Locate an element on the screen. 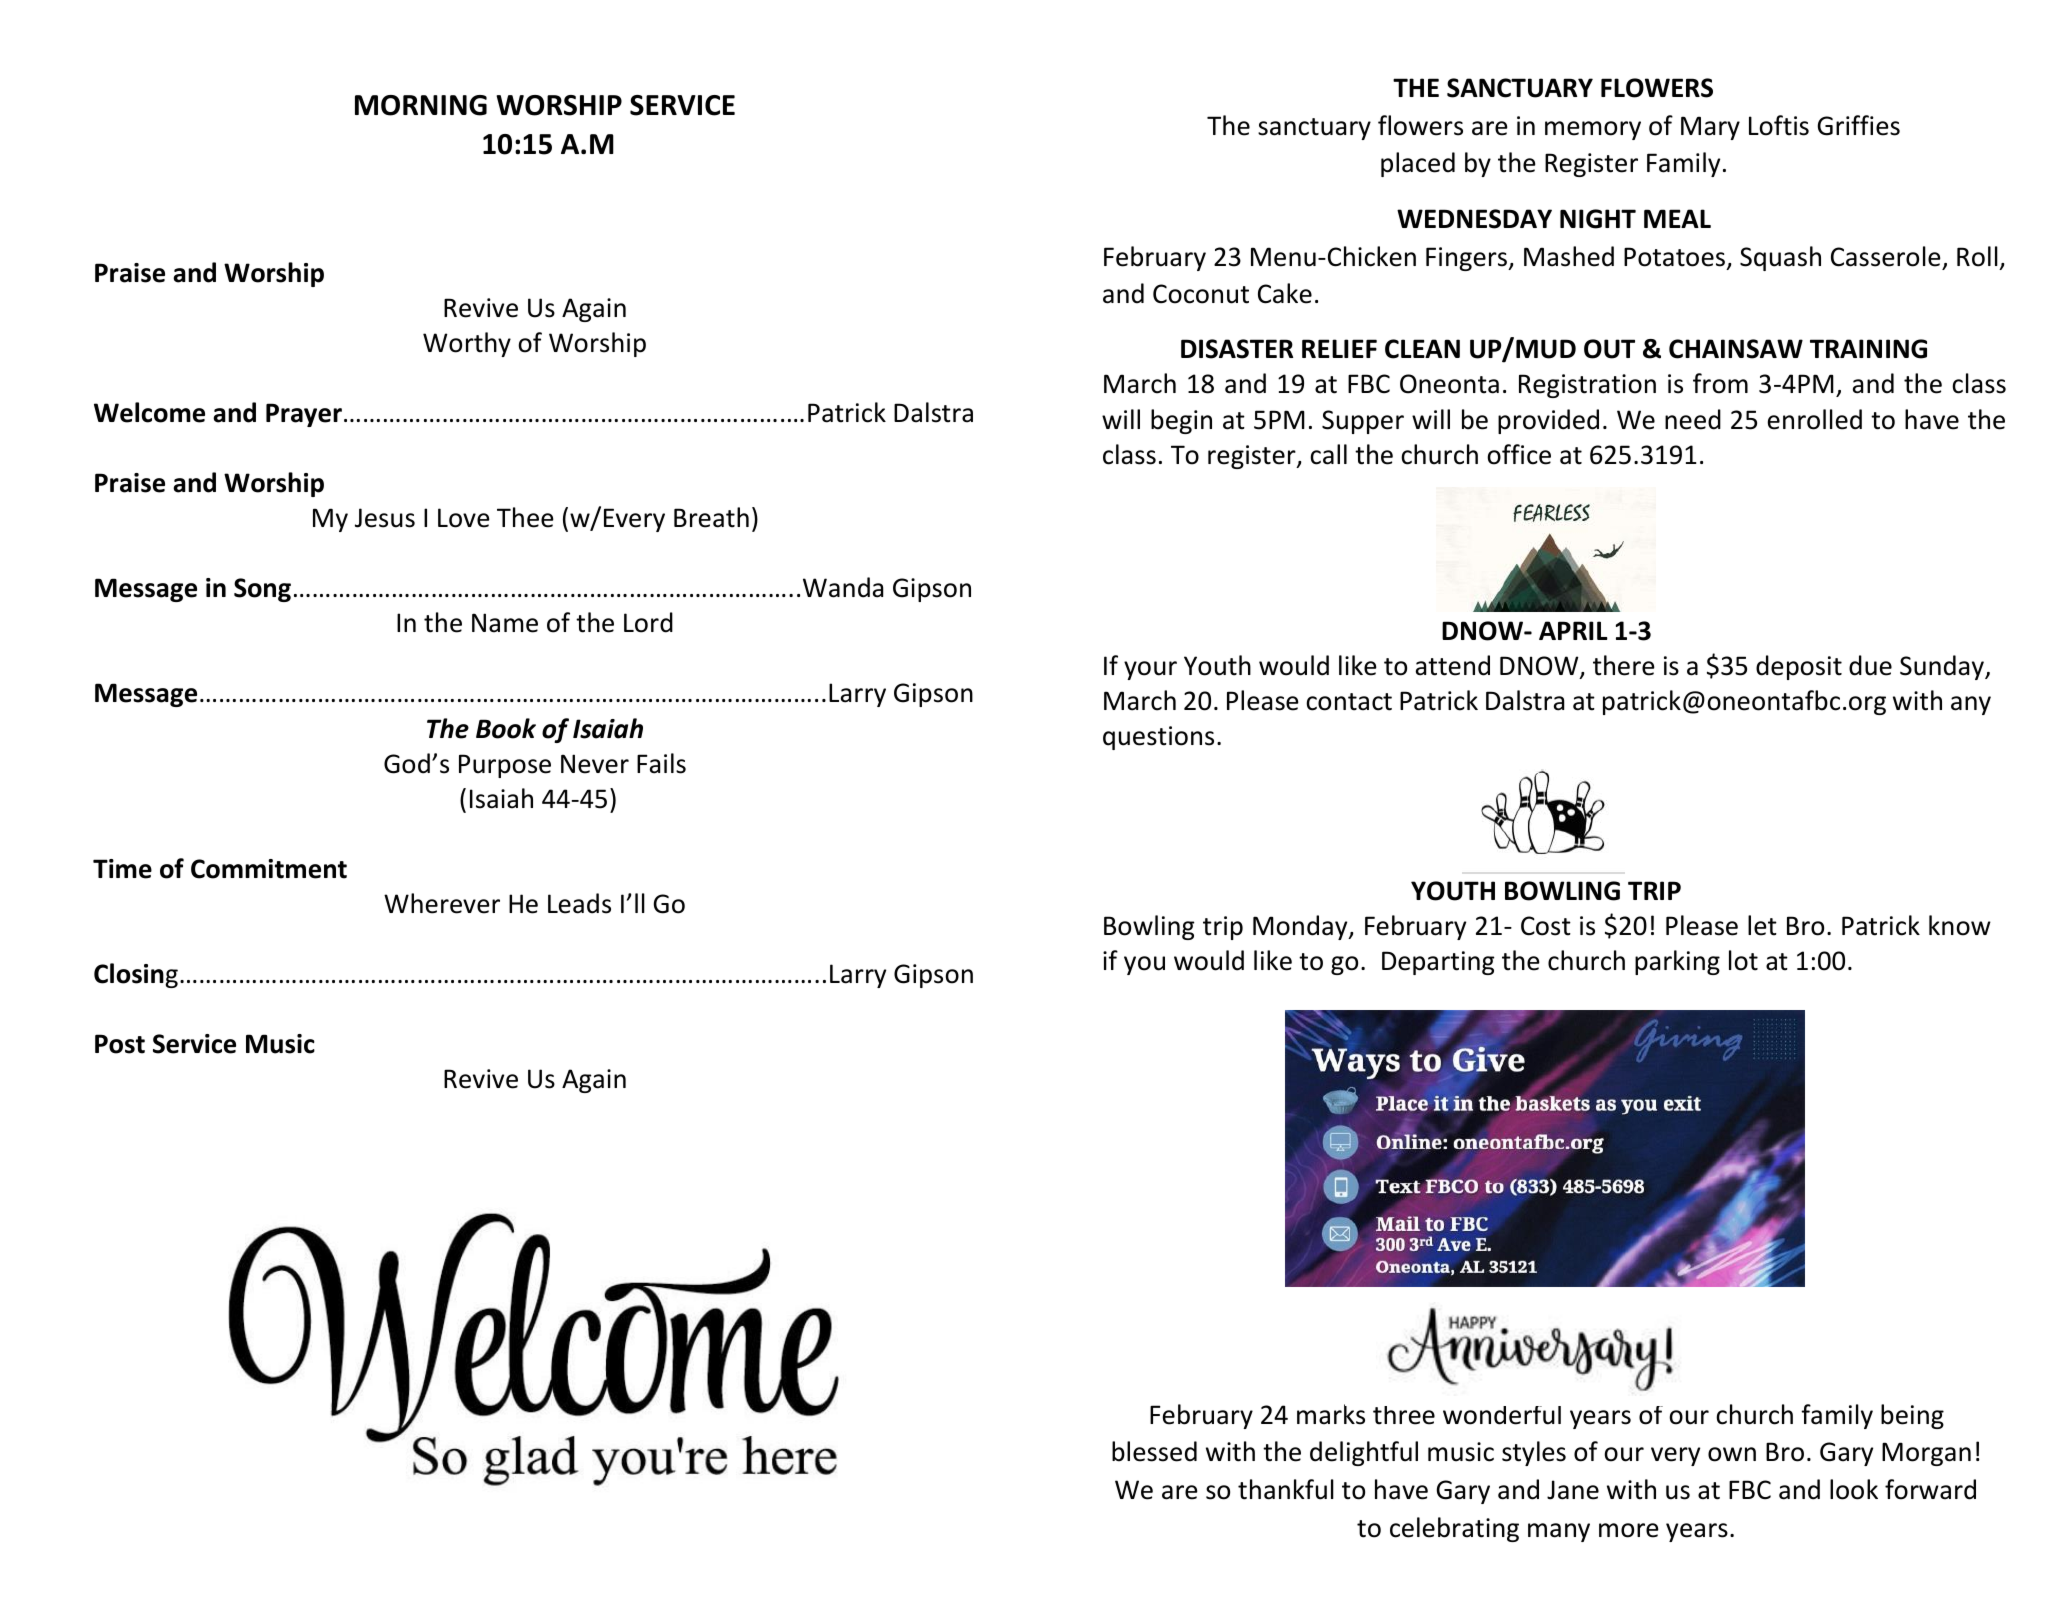  MORNING is located at coordinates (421, 105).
